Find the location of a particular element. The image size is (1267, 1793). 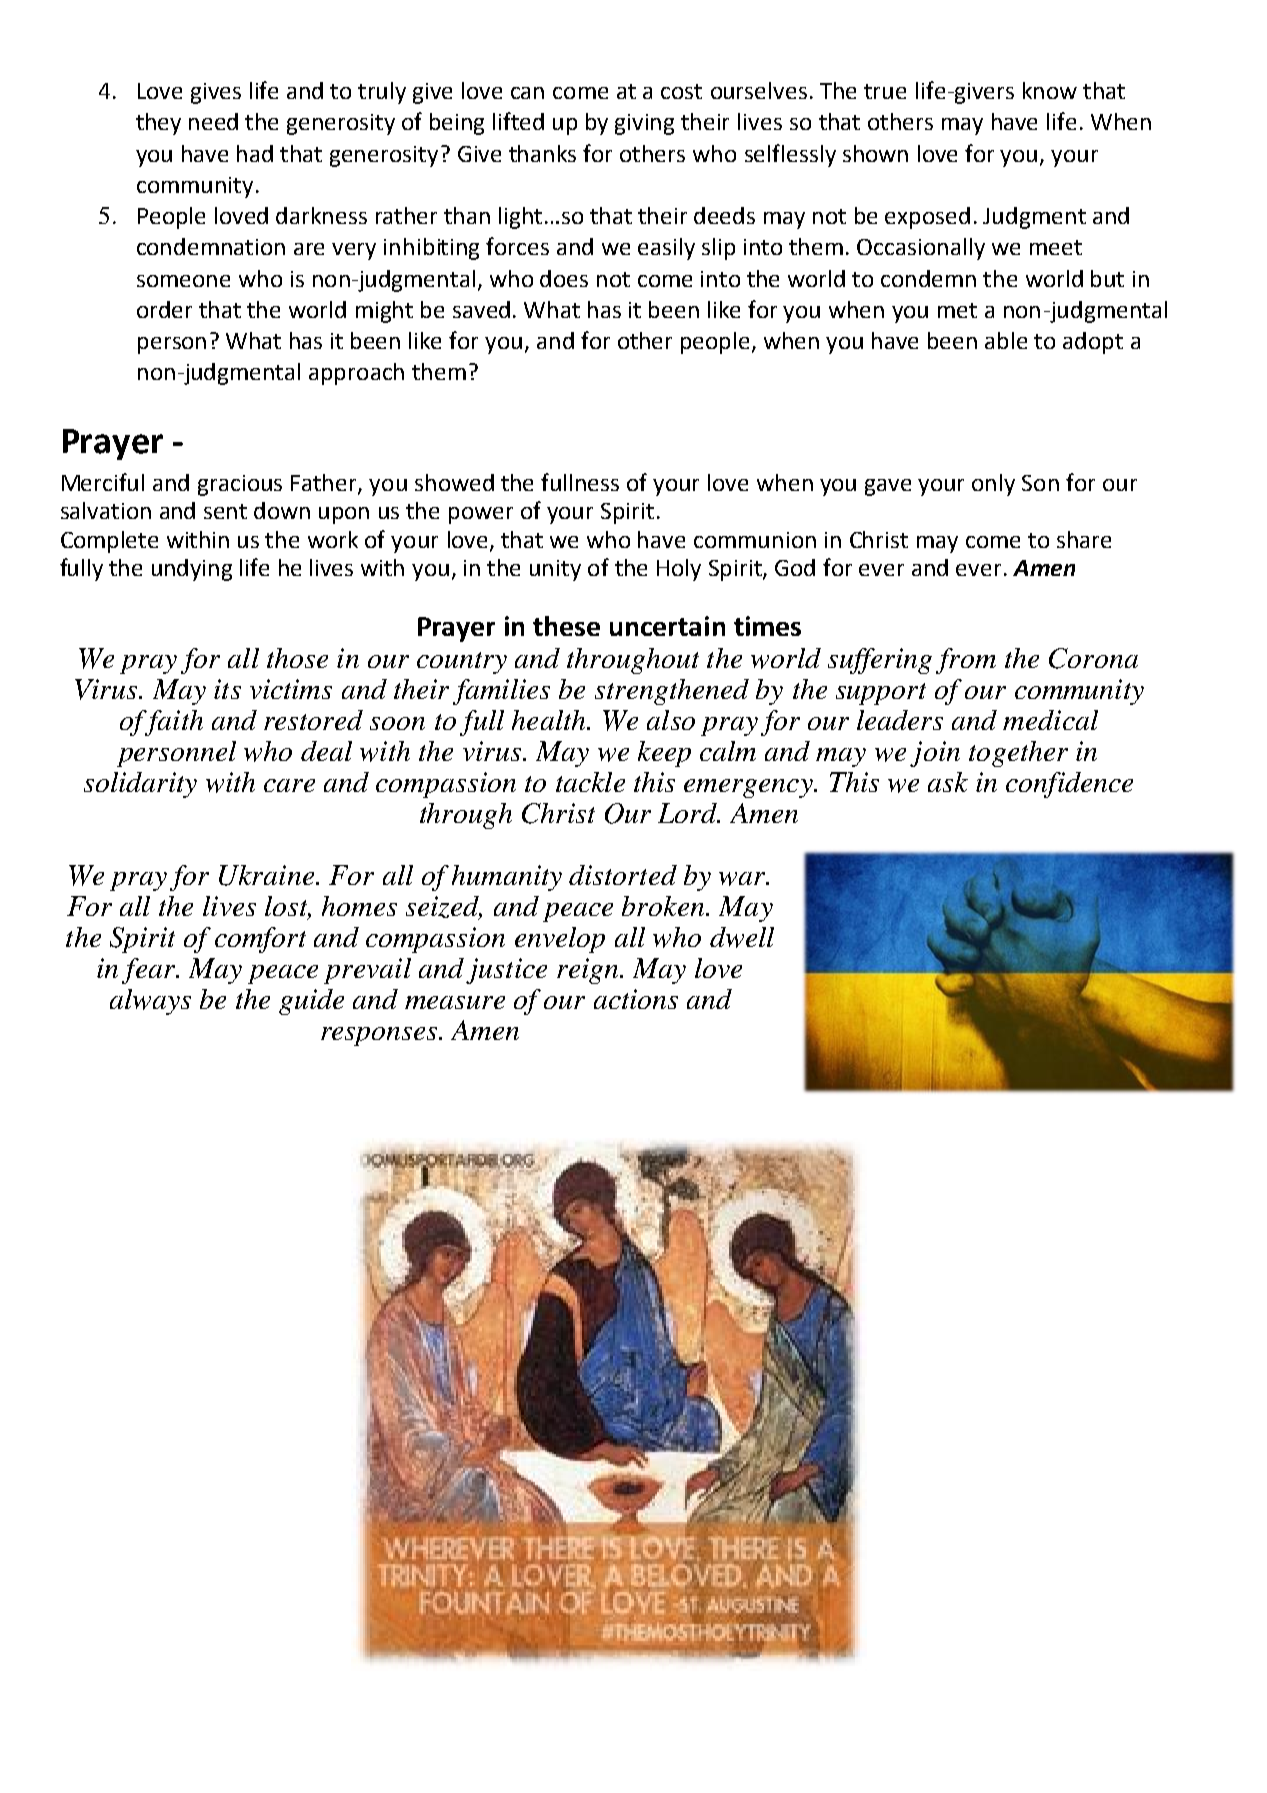

actions is located at coordinates (636, 999).
